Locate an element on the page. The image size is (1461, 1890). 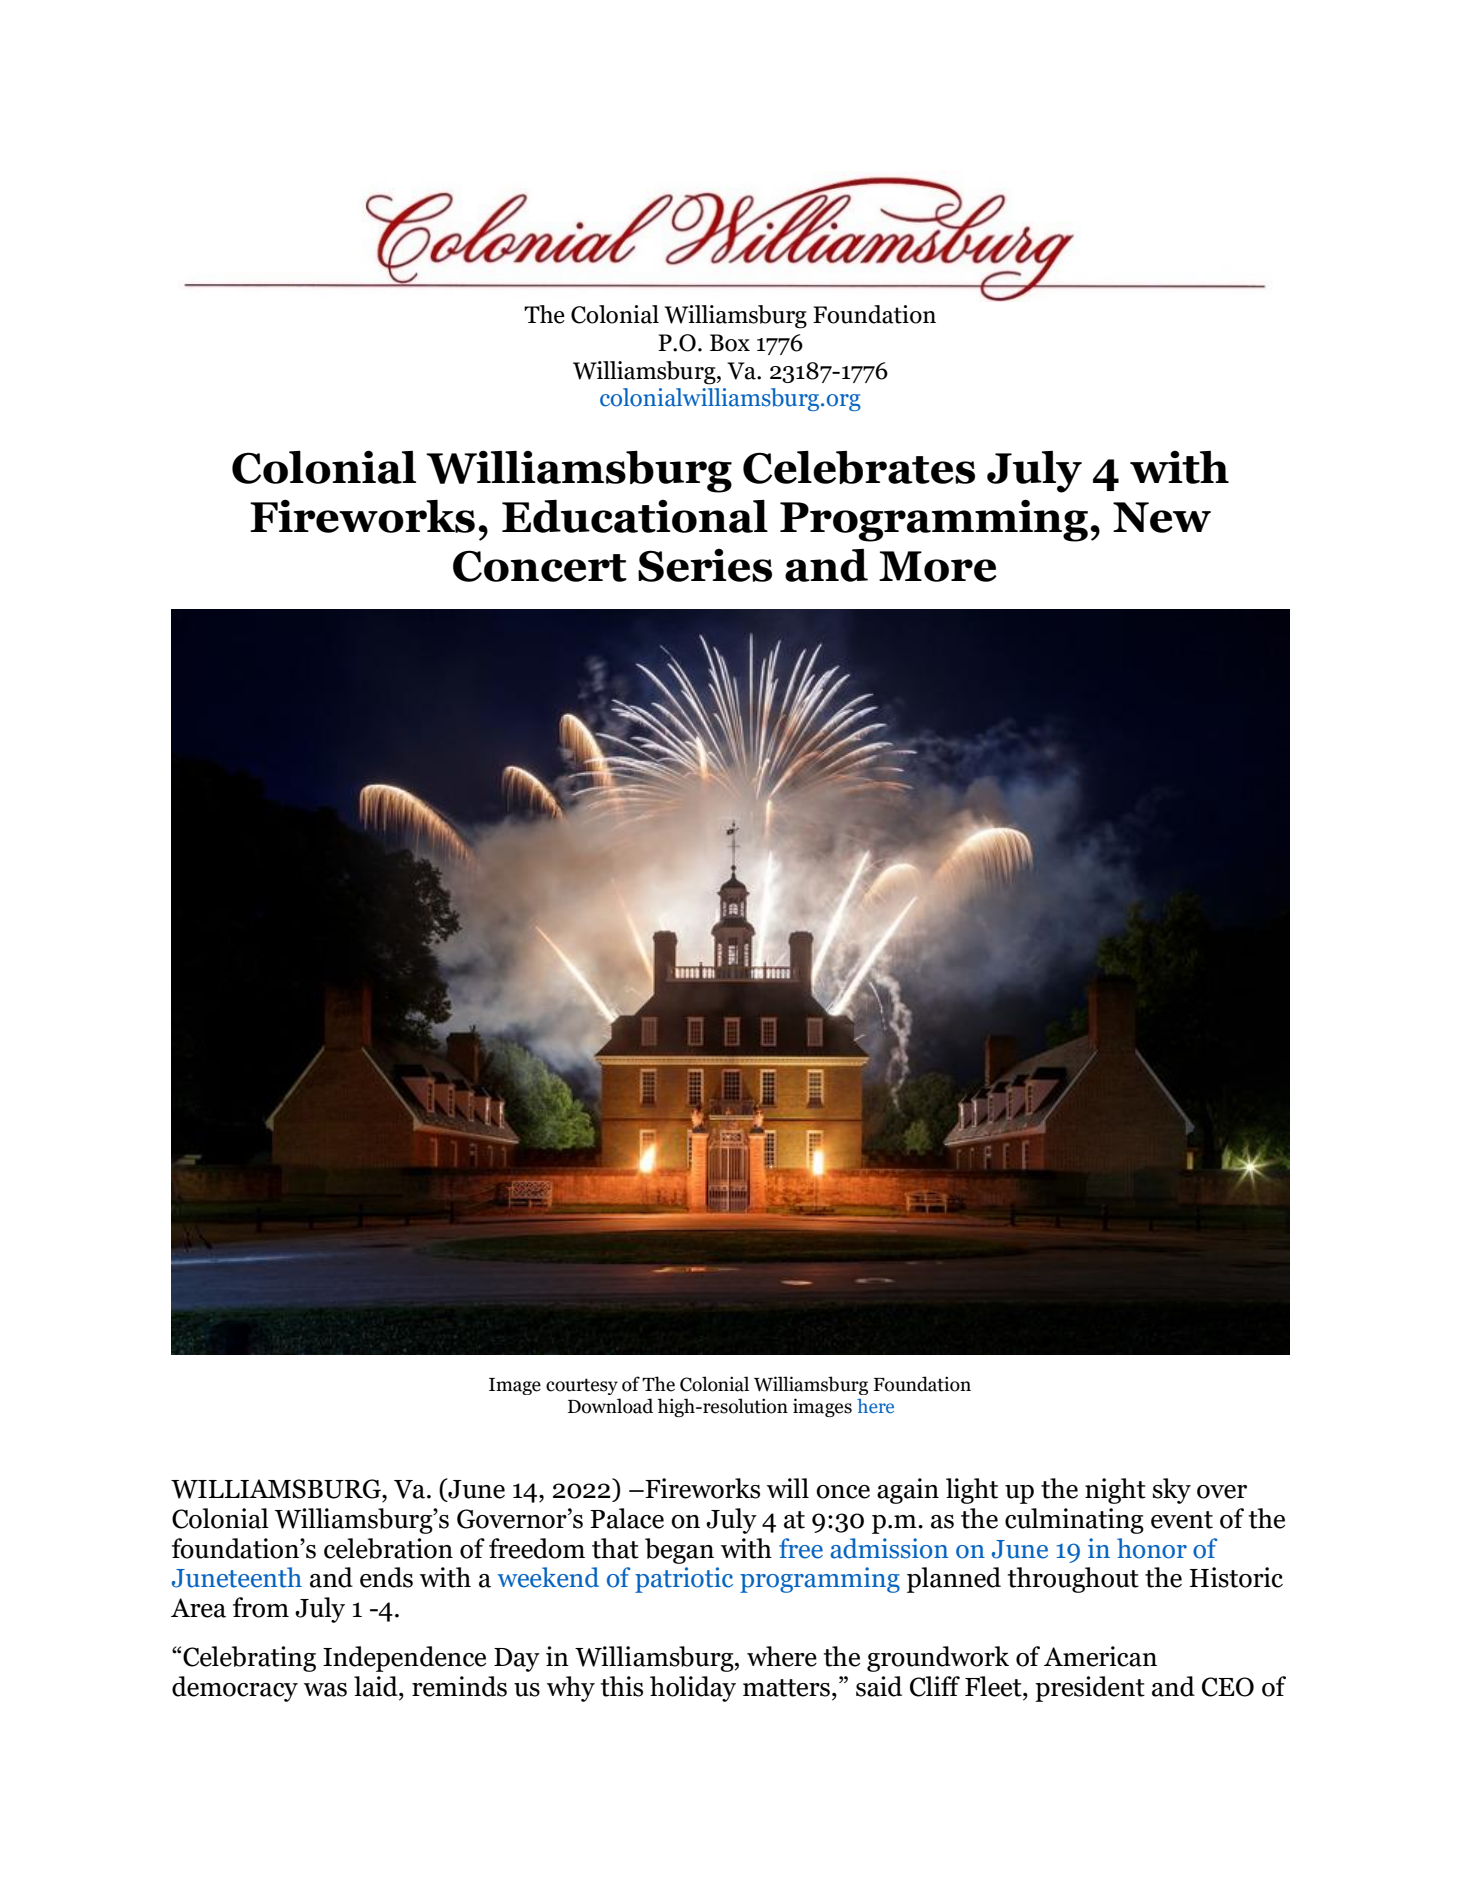
More is located at coordinates (938, 566).
